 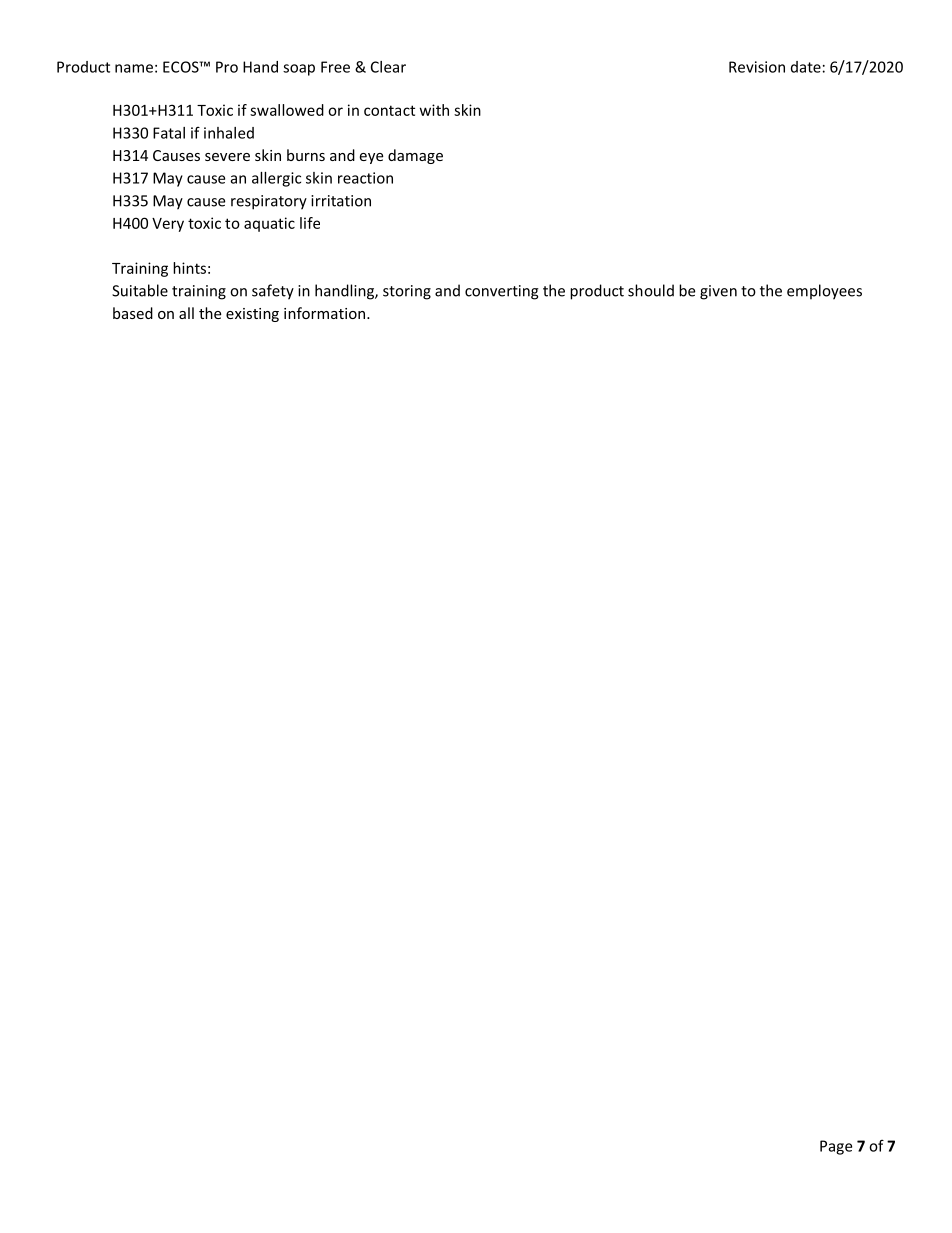 What do you see at coordinates (434, 110) in the document?
I see `with` at bounding box center [434, 110].
